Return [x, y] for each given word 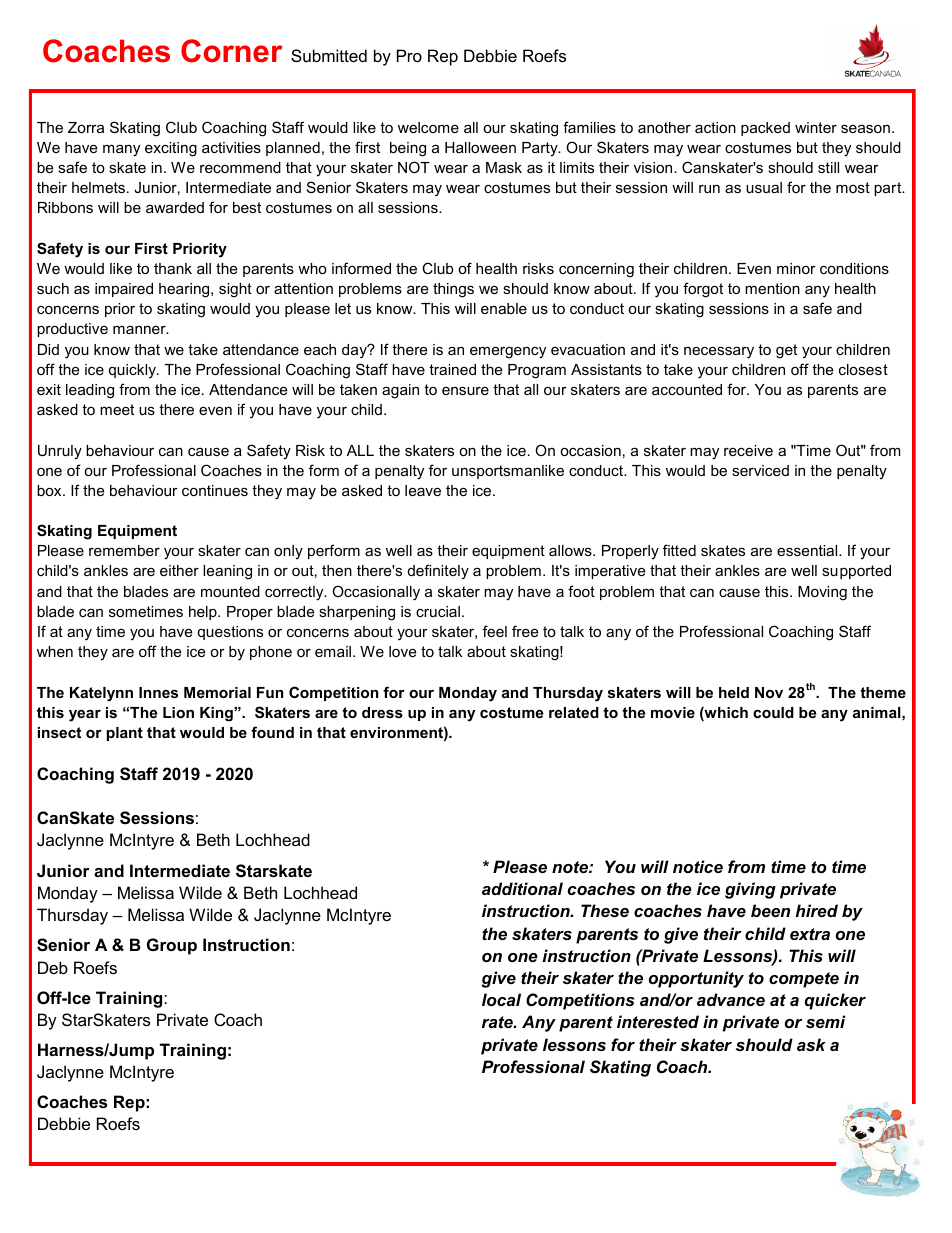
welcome [428, 127]
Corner [232, 51]
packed [765, 129]
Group [172, 946]
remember [124, 550]
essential [808, 550]
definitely [438, 572]
